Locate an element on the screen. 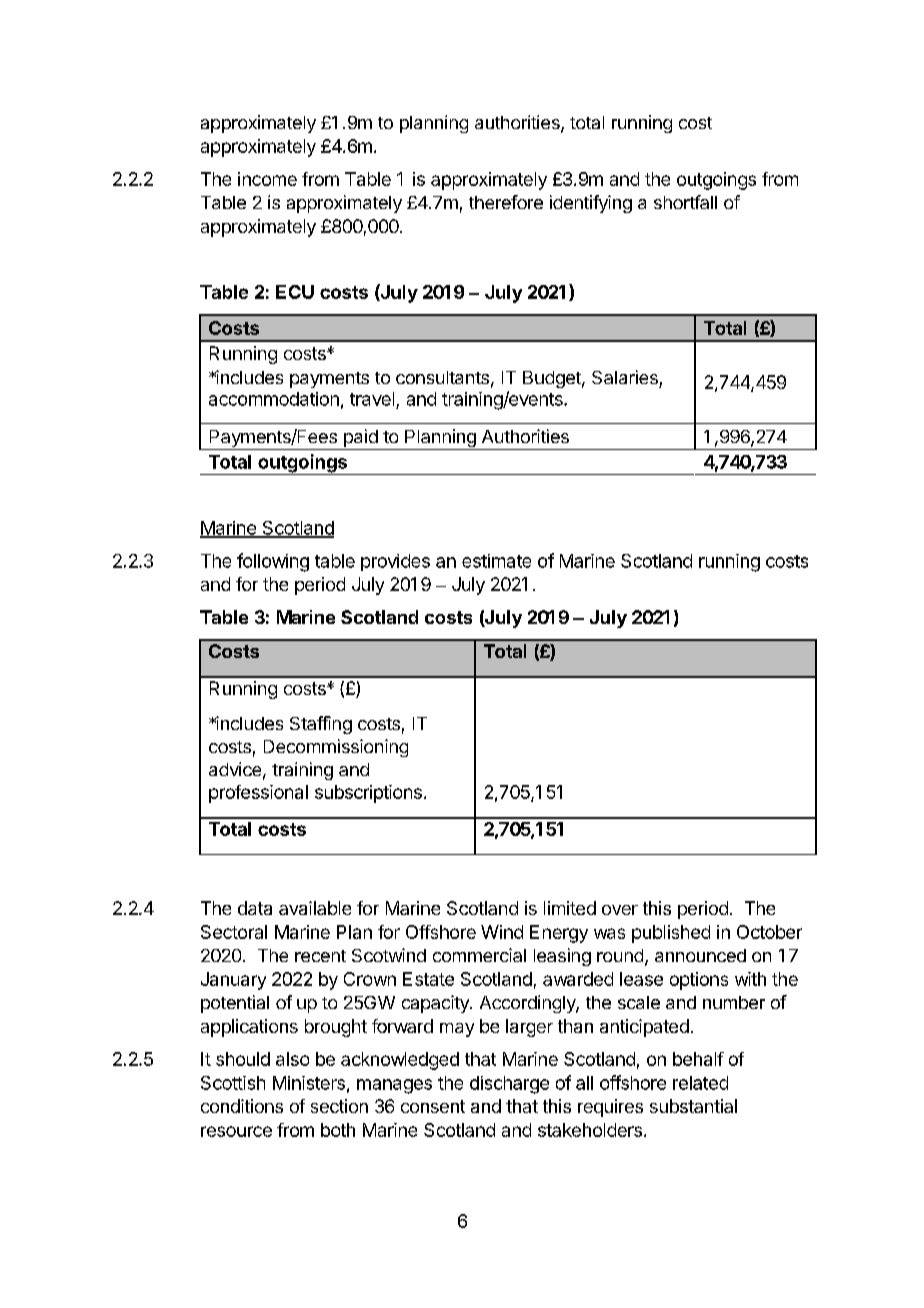 The image size is (924, 1308). shortfall is located at coordinates (685, 202).
